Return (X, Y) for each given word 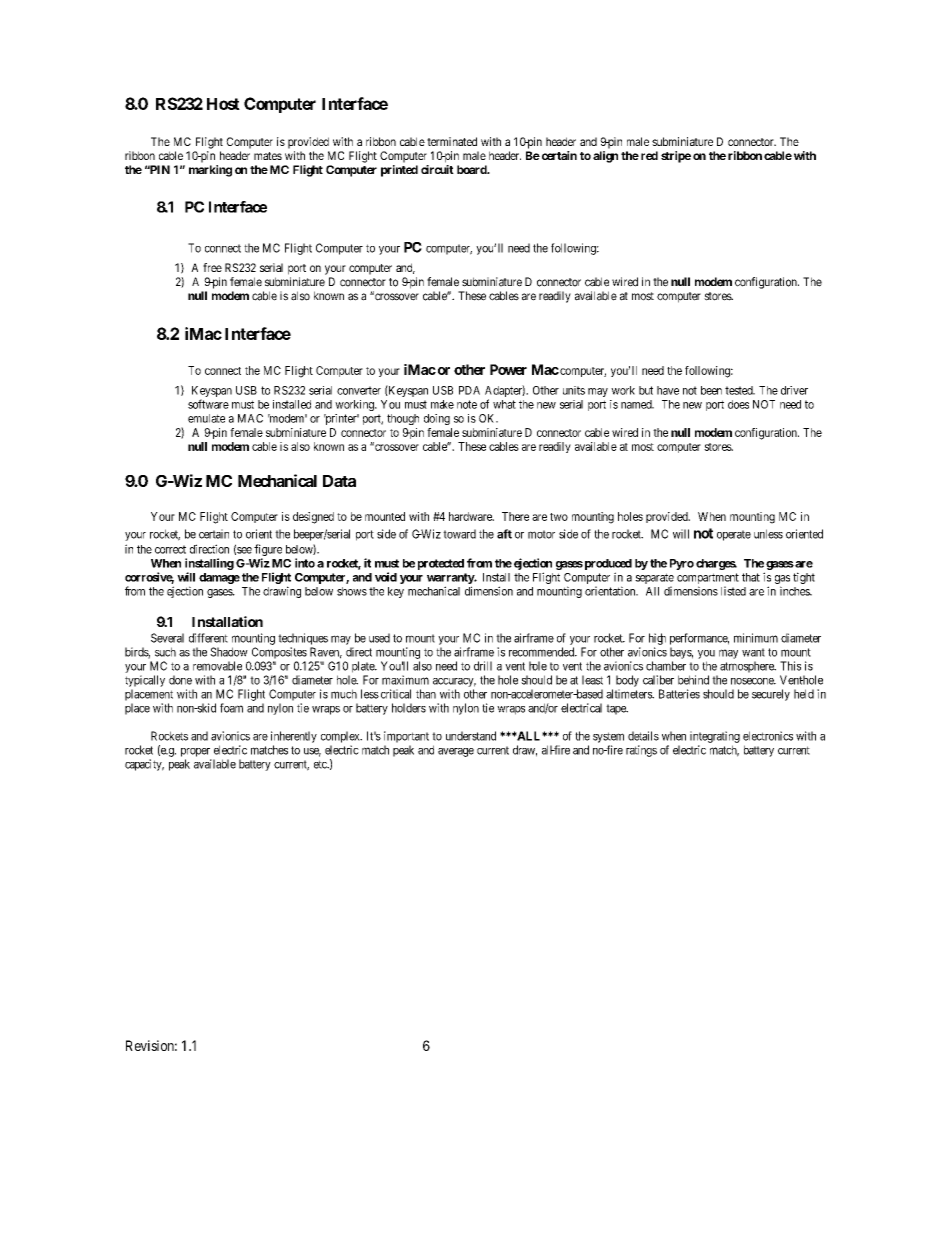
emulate (206, 418)
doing (437, 419)
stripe (676, 157)
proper (195, 752)
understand (471, 736)
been (711, 390)
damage (219, 578)
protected (441, 564)
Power (508, 369)
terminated (452, 141)
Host (223, 104)
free (212, 267)
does (738, 404)
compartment (708, 578)
